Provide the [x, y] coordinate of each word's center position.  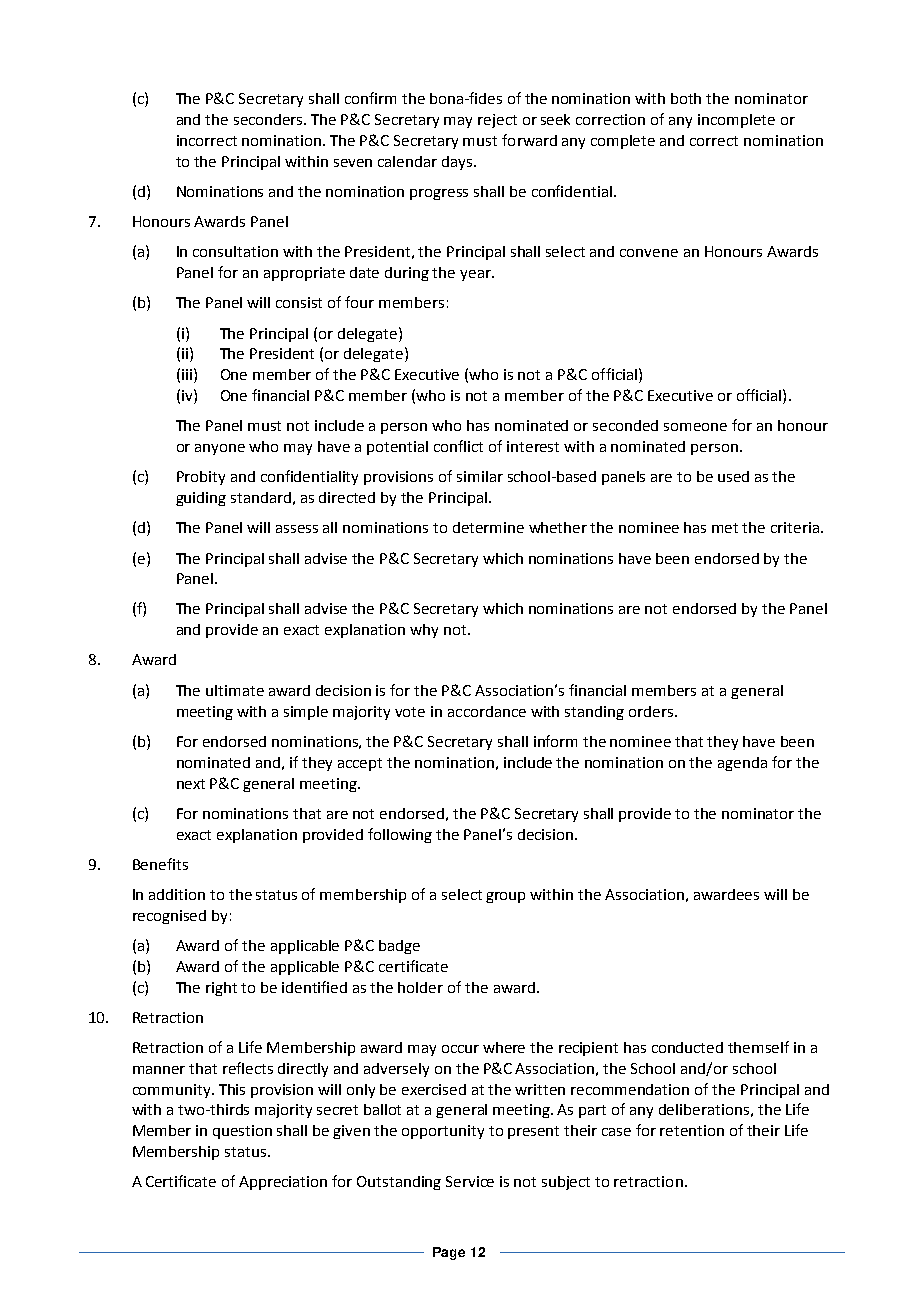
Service [470, 1181]
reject [497, 121]
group [505, 897]
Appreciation [283, 1183]
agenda [742, 764]
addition [177, 894]
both [686, 98]
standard [261, 497]
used [733, 476]
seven [353, 163]
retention [692, 1130]
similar [480, 476]
